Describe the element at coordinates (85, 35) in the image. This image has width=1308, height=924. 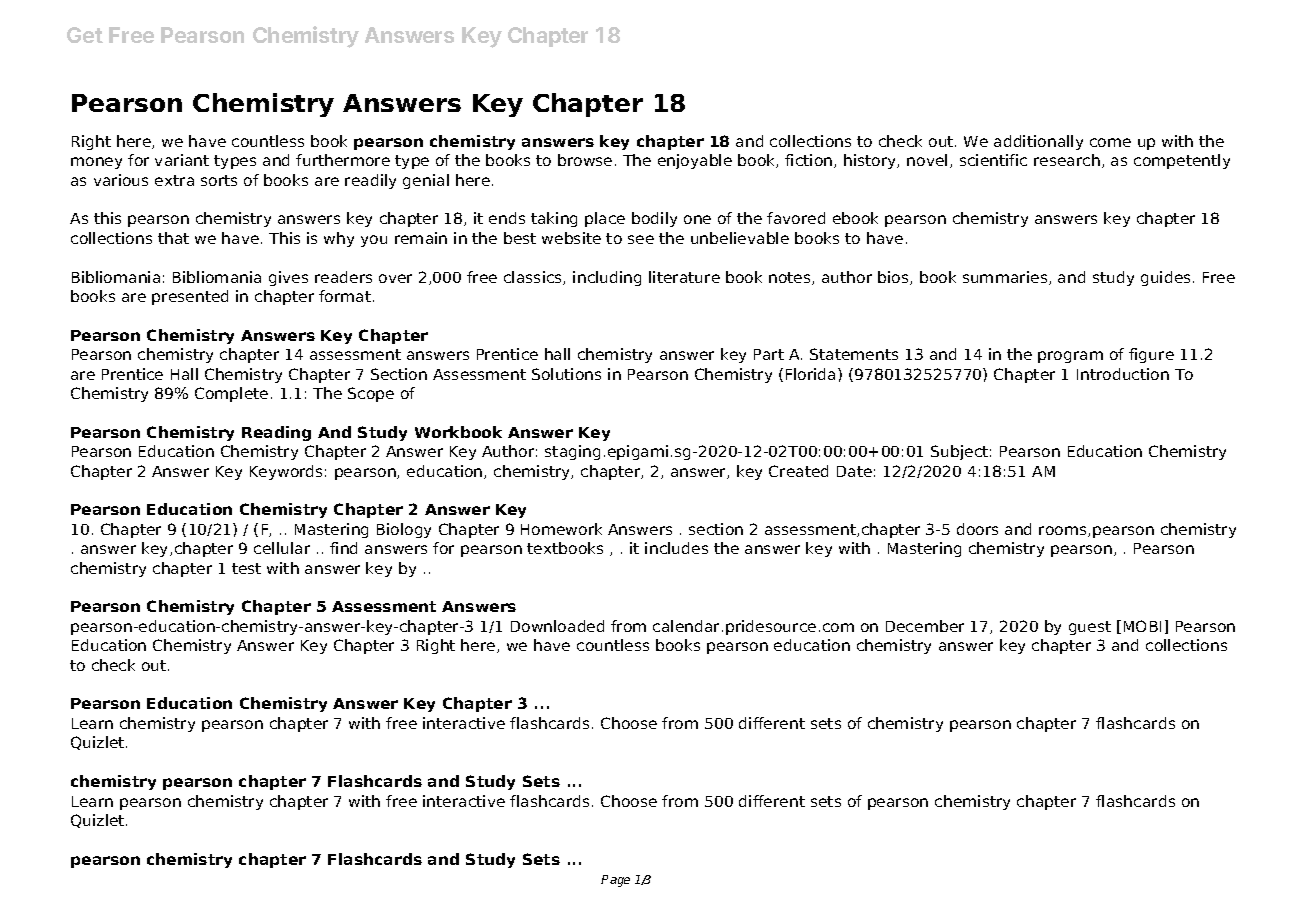
I see `Get` at that location.
